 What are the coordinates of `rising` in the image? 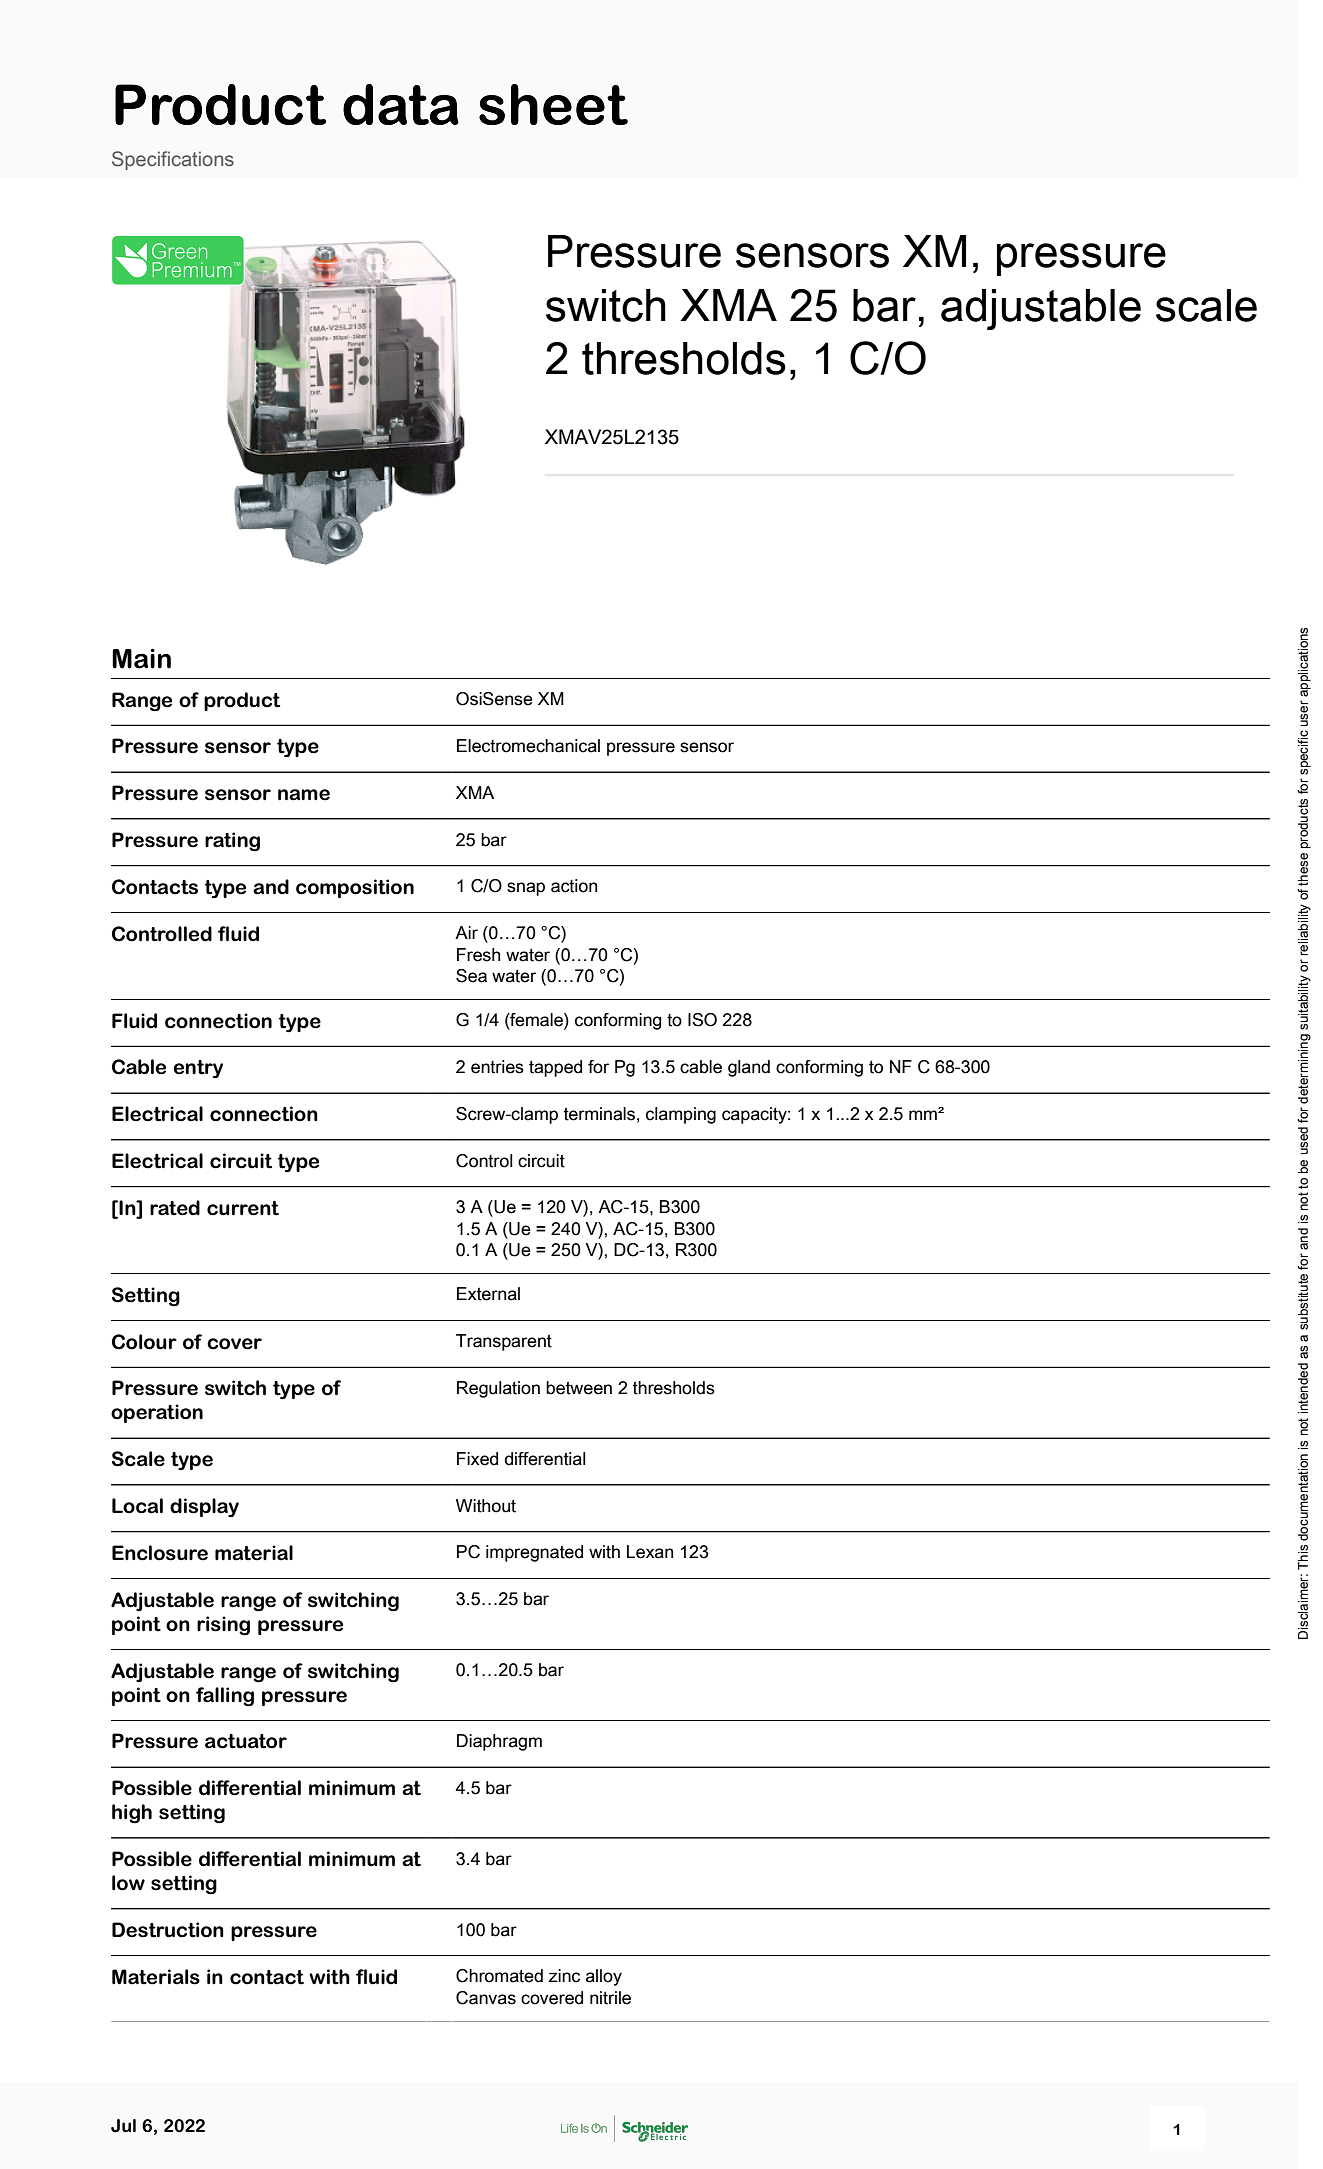 It's located at (223, 1626).
